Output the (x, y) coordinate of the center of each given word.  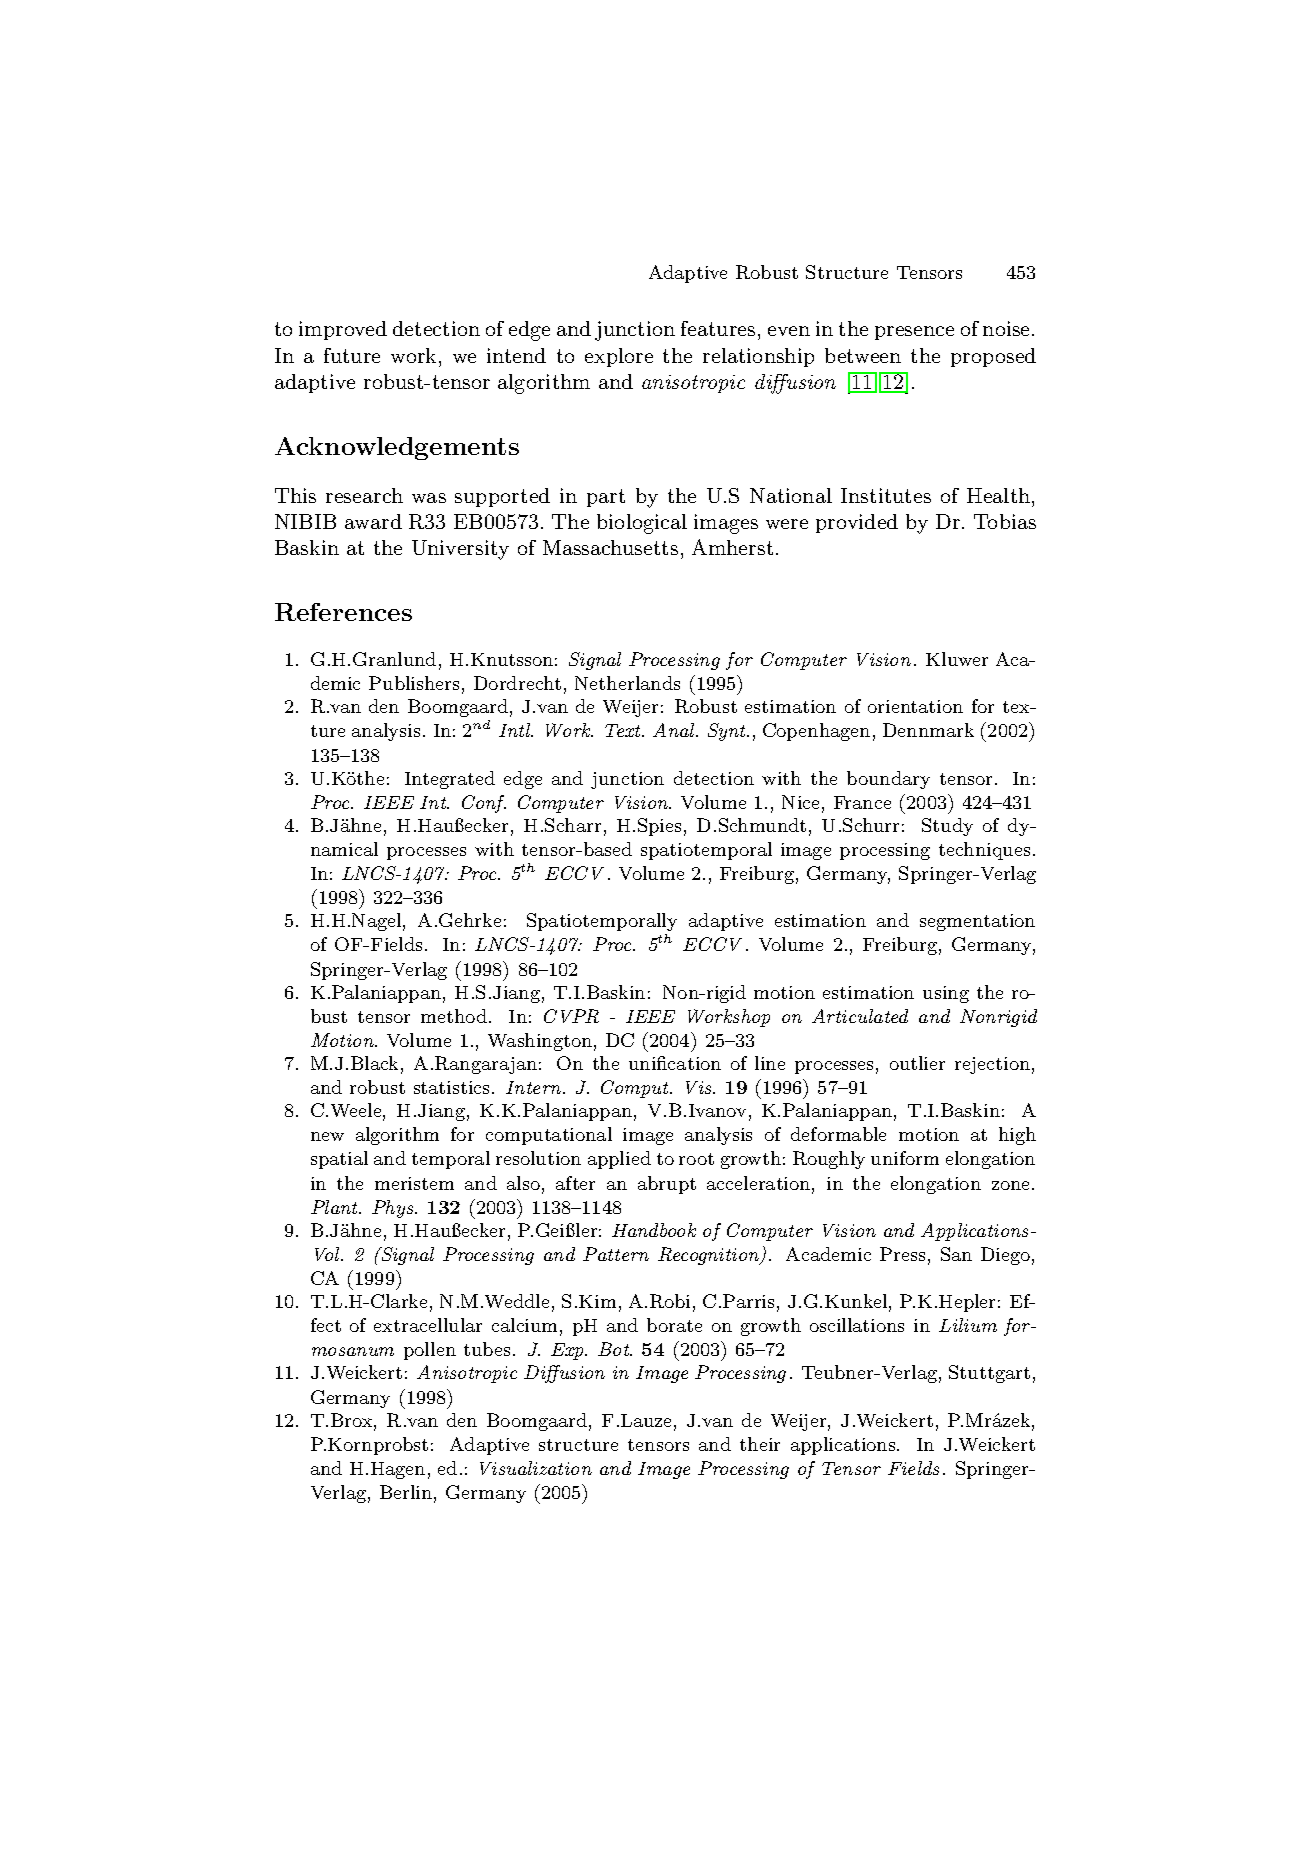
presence (914, 333)
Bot (615, 1349)
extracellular (428, 1325)
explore (619, 357)
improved (343, 330)
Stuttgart (989, 1374)
